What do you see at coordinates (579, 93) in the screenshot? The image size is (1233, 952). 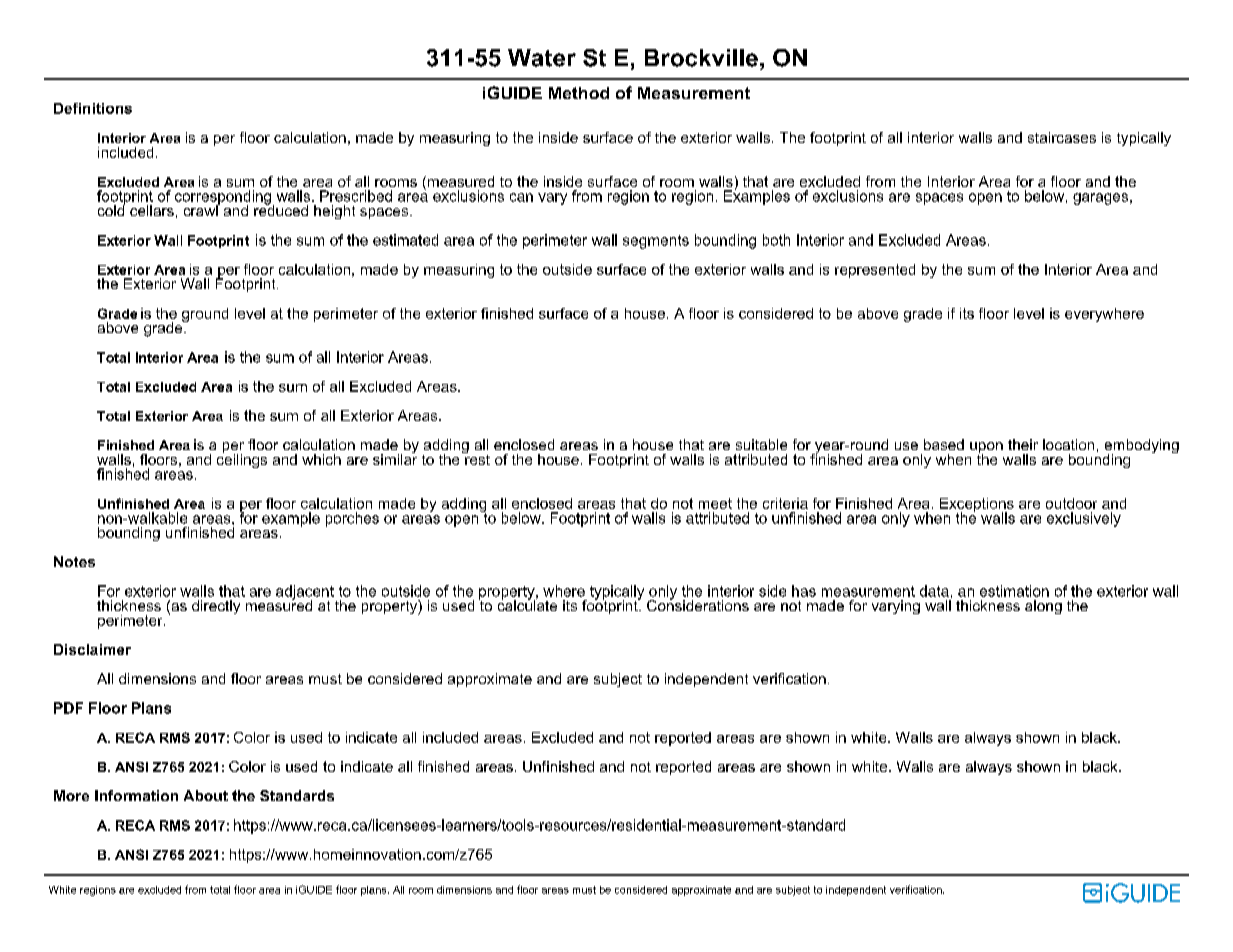 I see `Method` at bounding box center [579, 93].
